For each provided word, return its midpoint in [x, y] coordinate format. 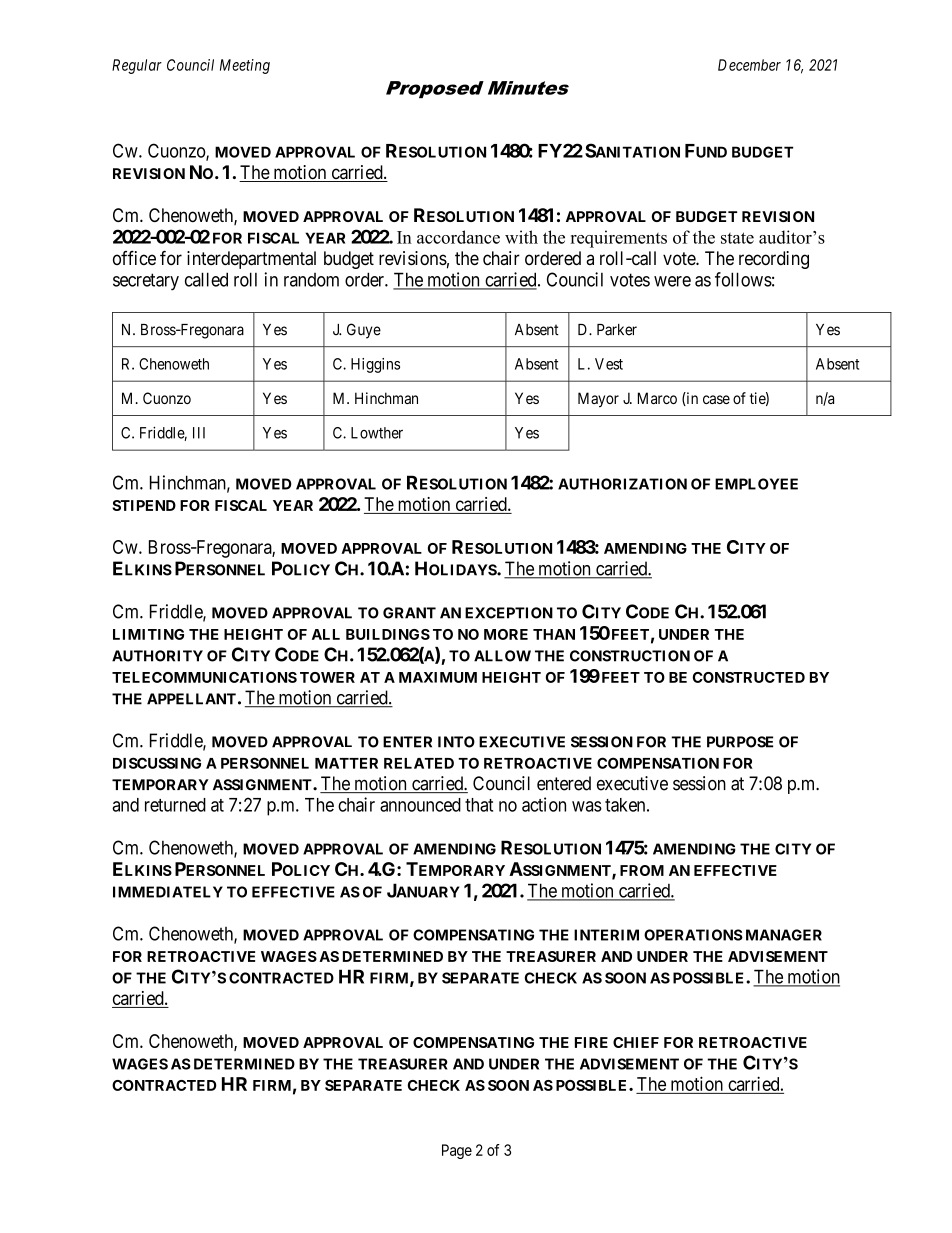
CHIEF [636, 1042]
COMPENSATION [658, 763]
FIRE [591, 1042]
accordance [458, 237]
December [749, 65]
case [716, 399]
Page [457, 1151]
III [199, 433]
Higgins [375, 365]
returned [175, 805]
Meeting [245, 66]
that [479, 805]
